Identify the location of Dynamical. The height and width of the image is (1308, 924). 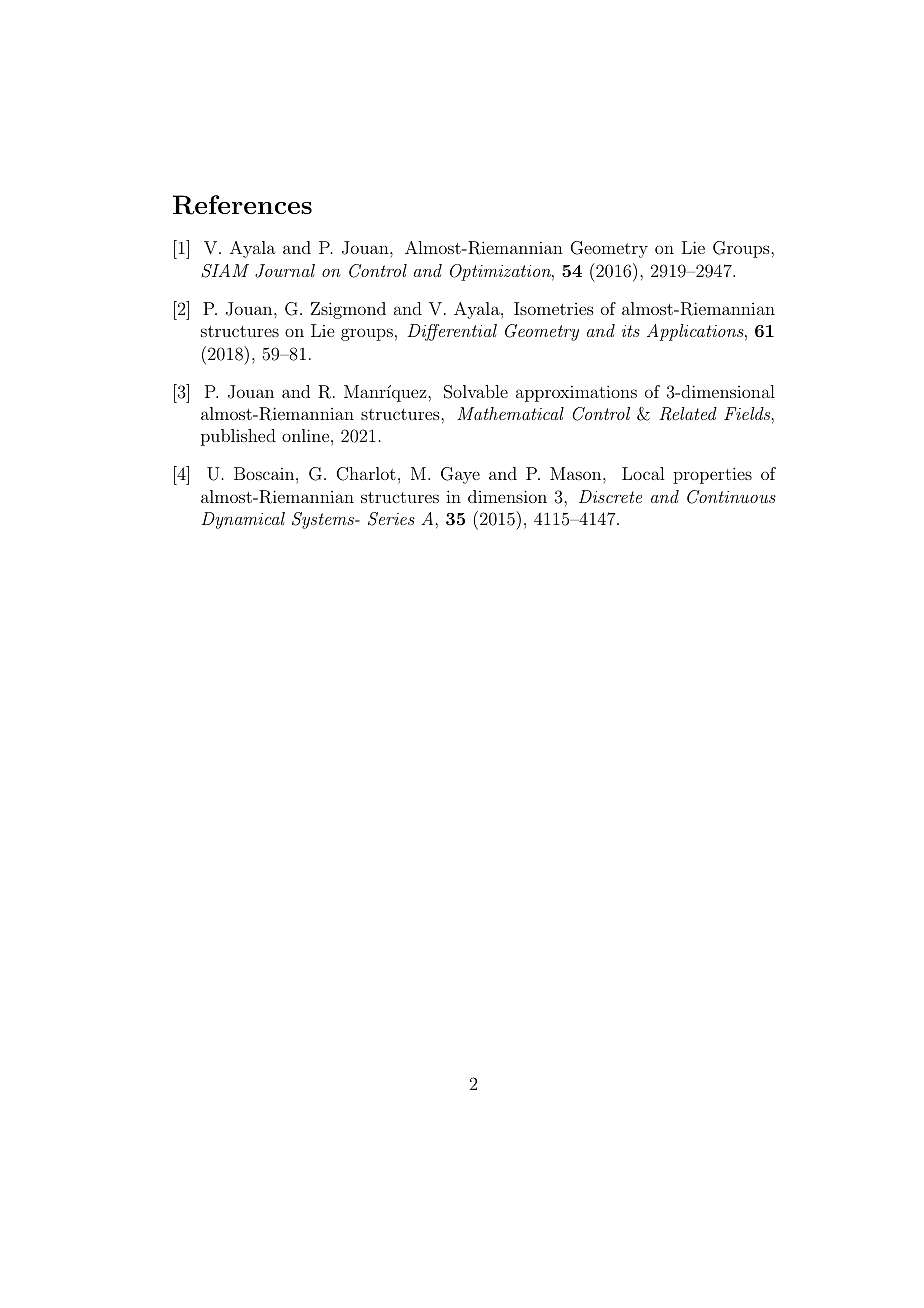
(243, 520).
